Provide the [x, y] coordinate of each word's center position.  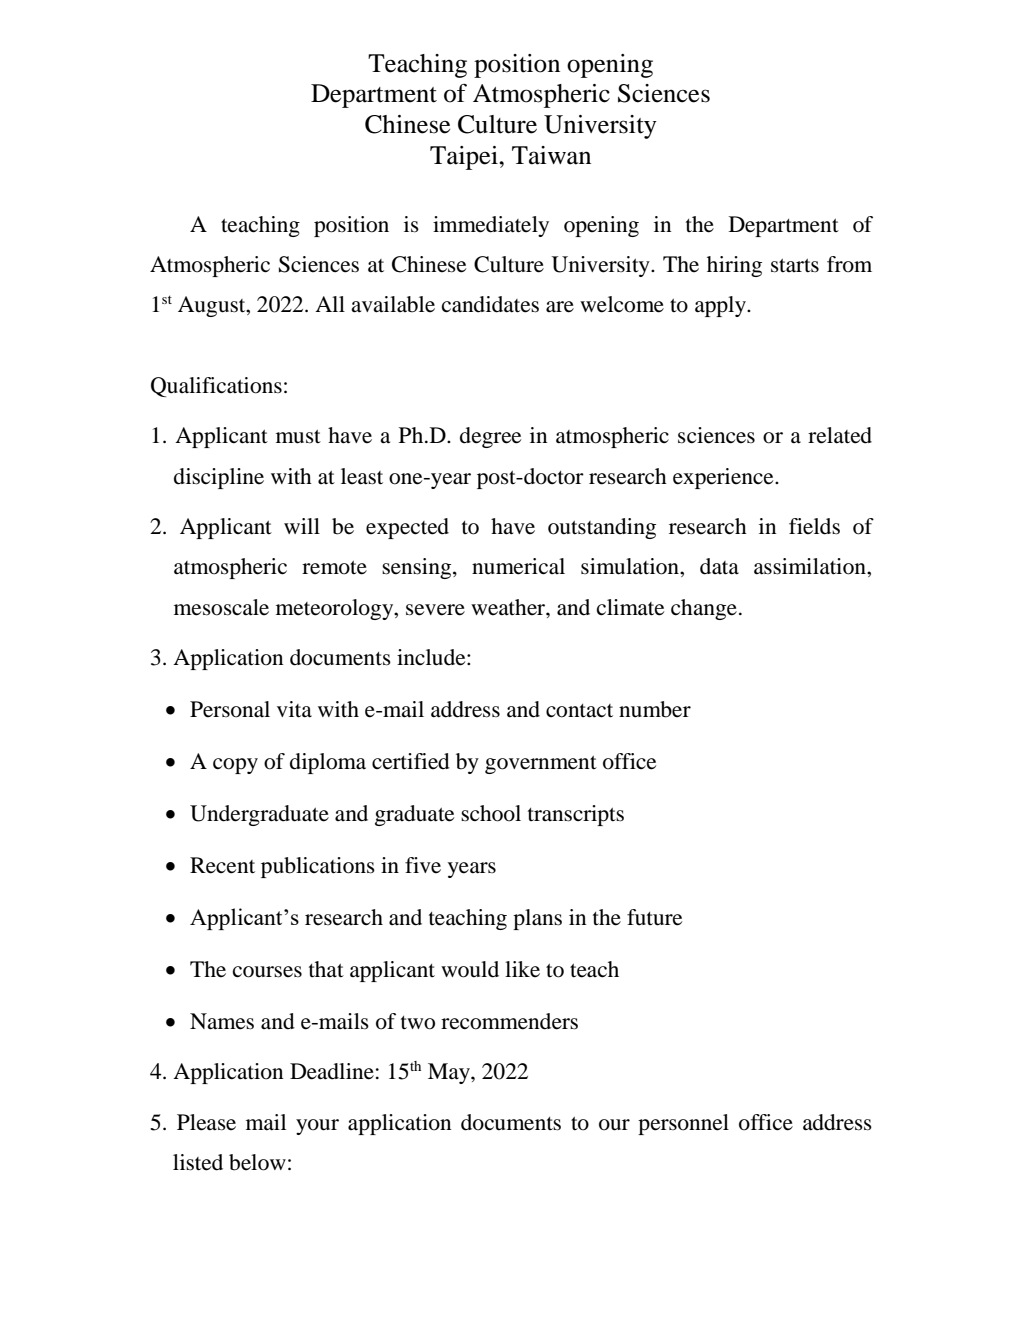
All [330, 304]
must [298, 437]
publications [318, 867]
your [317, 1127]
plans [537, 919]
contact [579, 711]
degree [490, 437]
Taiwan [551, 155]
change [704, 609]
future [654, 917]
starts [795, 266]
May [450, 1073]
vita [294, 709]
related [840, 435]
